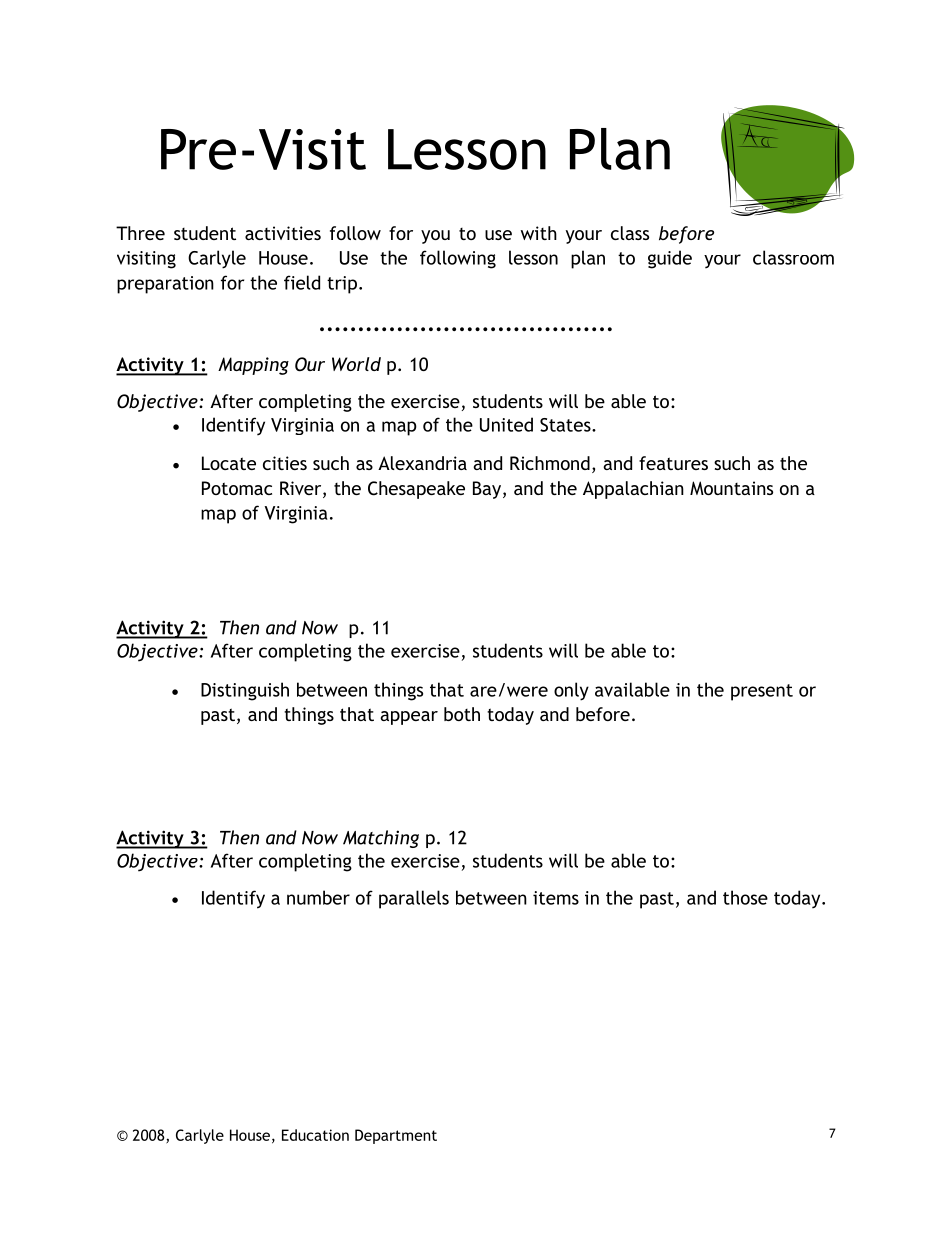 The image size is (952, 1233). Describe the element at coordinates (539, 233) in the screenshot. I see `with` at that location.
